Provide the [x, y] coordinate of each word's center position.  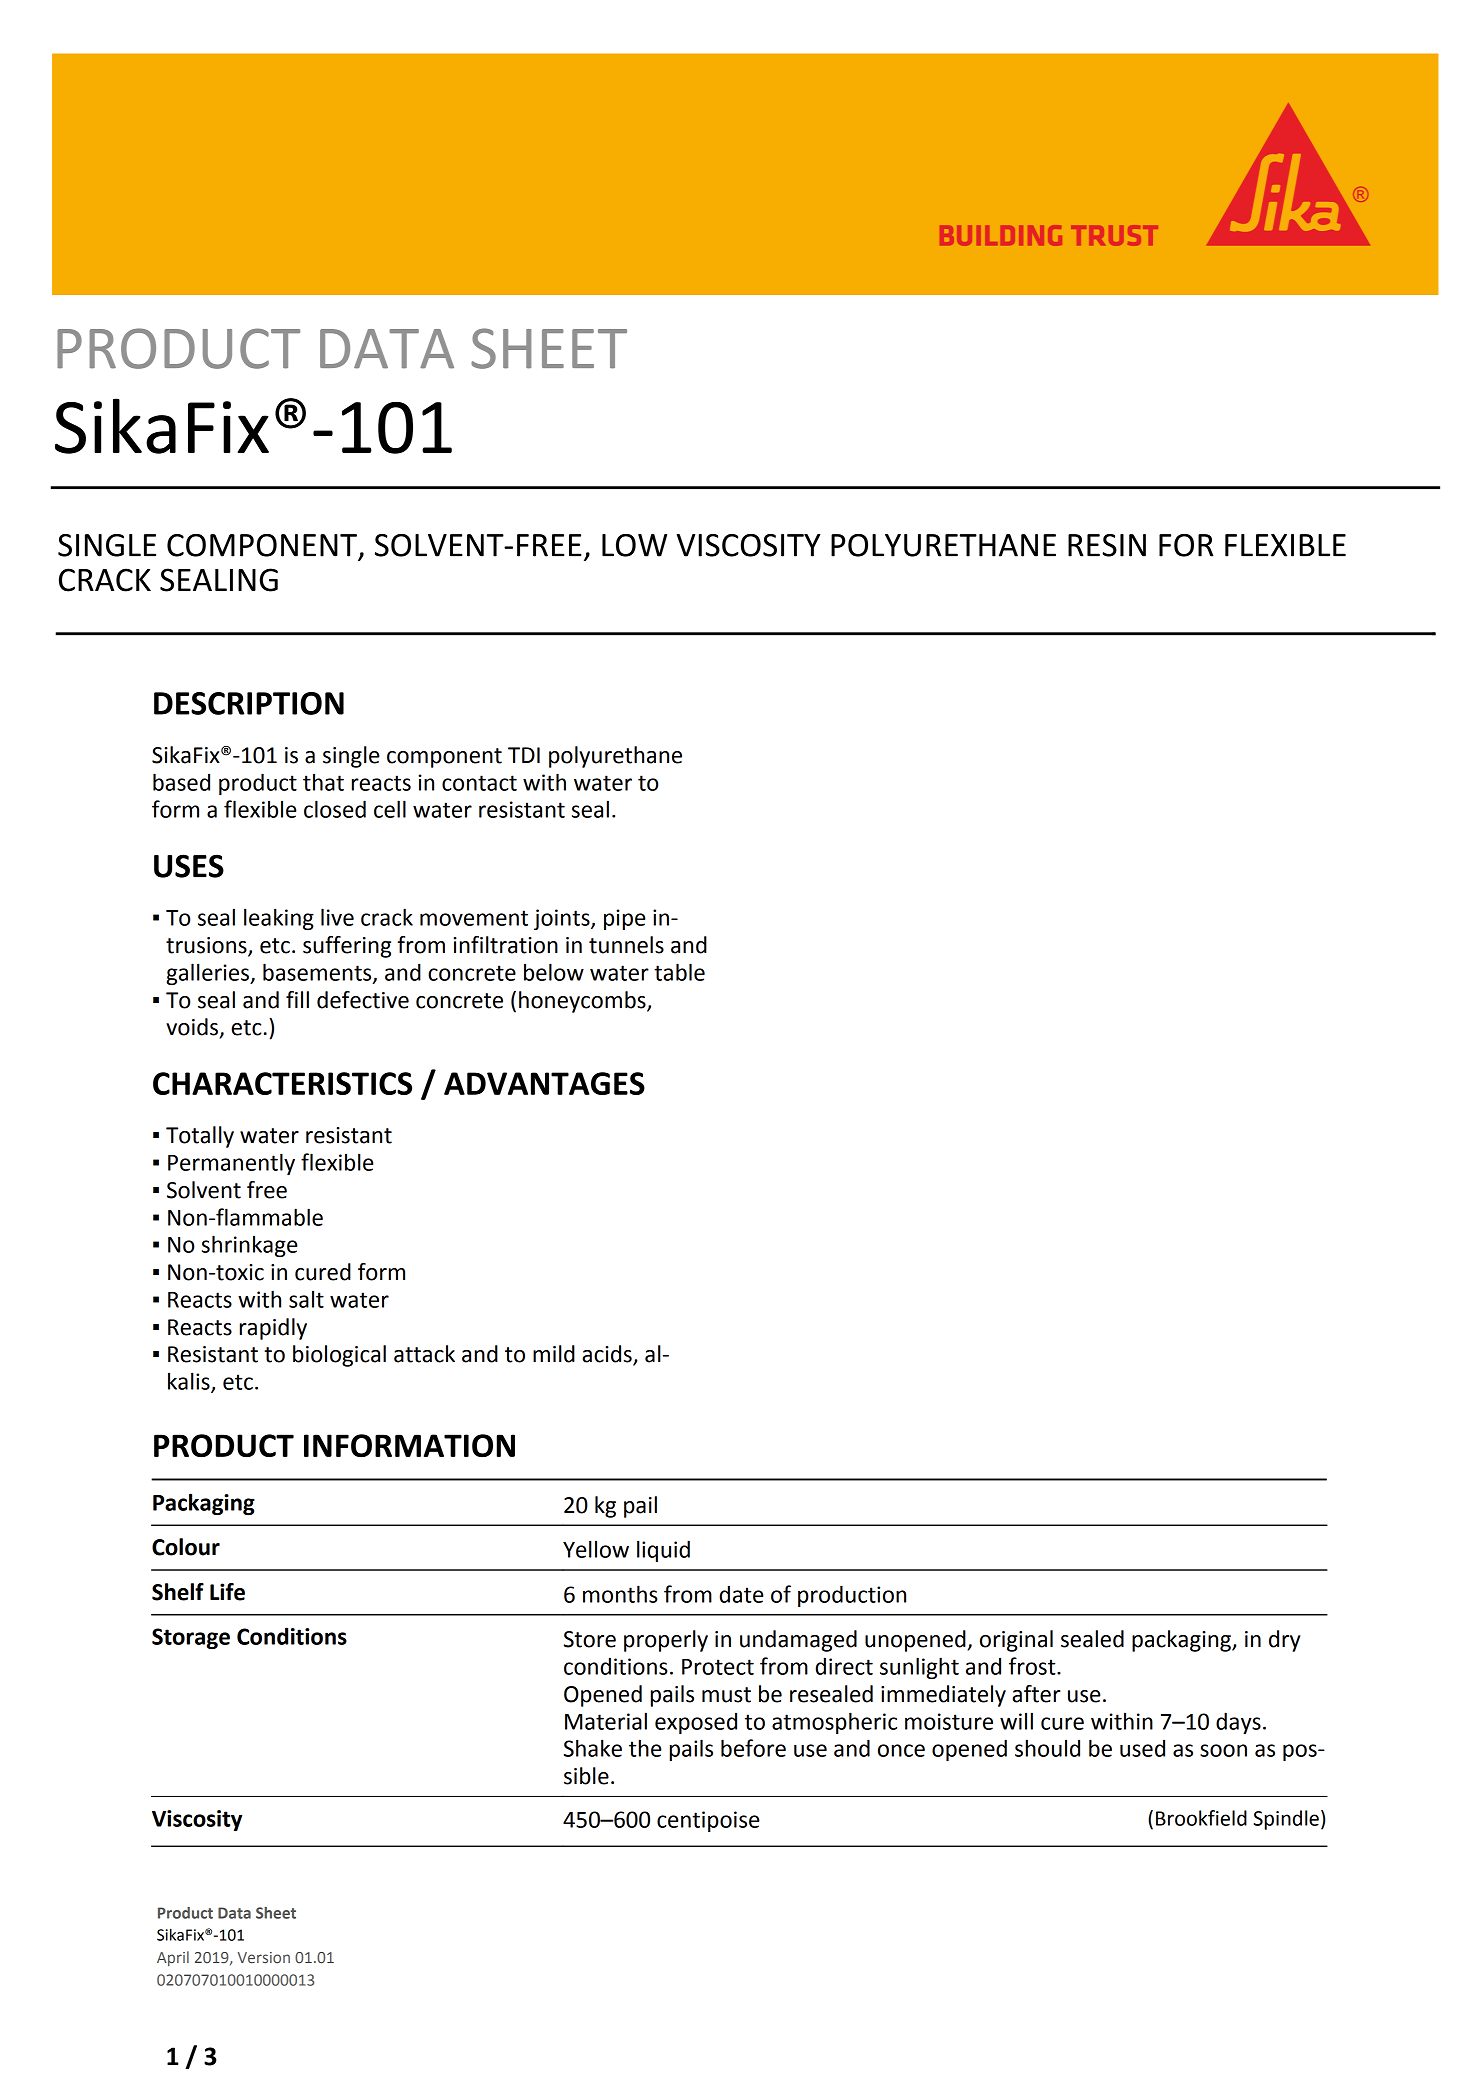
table [679, 972]
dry [1284, 1641]
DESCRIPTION [249, 703]
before [753, 1748]
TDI [524, 755]
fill [297, 999]
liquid [663, 1551]
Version [264, 1957]
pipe [625, 919]
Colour [186, 1547]
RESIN [1107, 545]
